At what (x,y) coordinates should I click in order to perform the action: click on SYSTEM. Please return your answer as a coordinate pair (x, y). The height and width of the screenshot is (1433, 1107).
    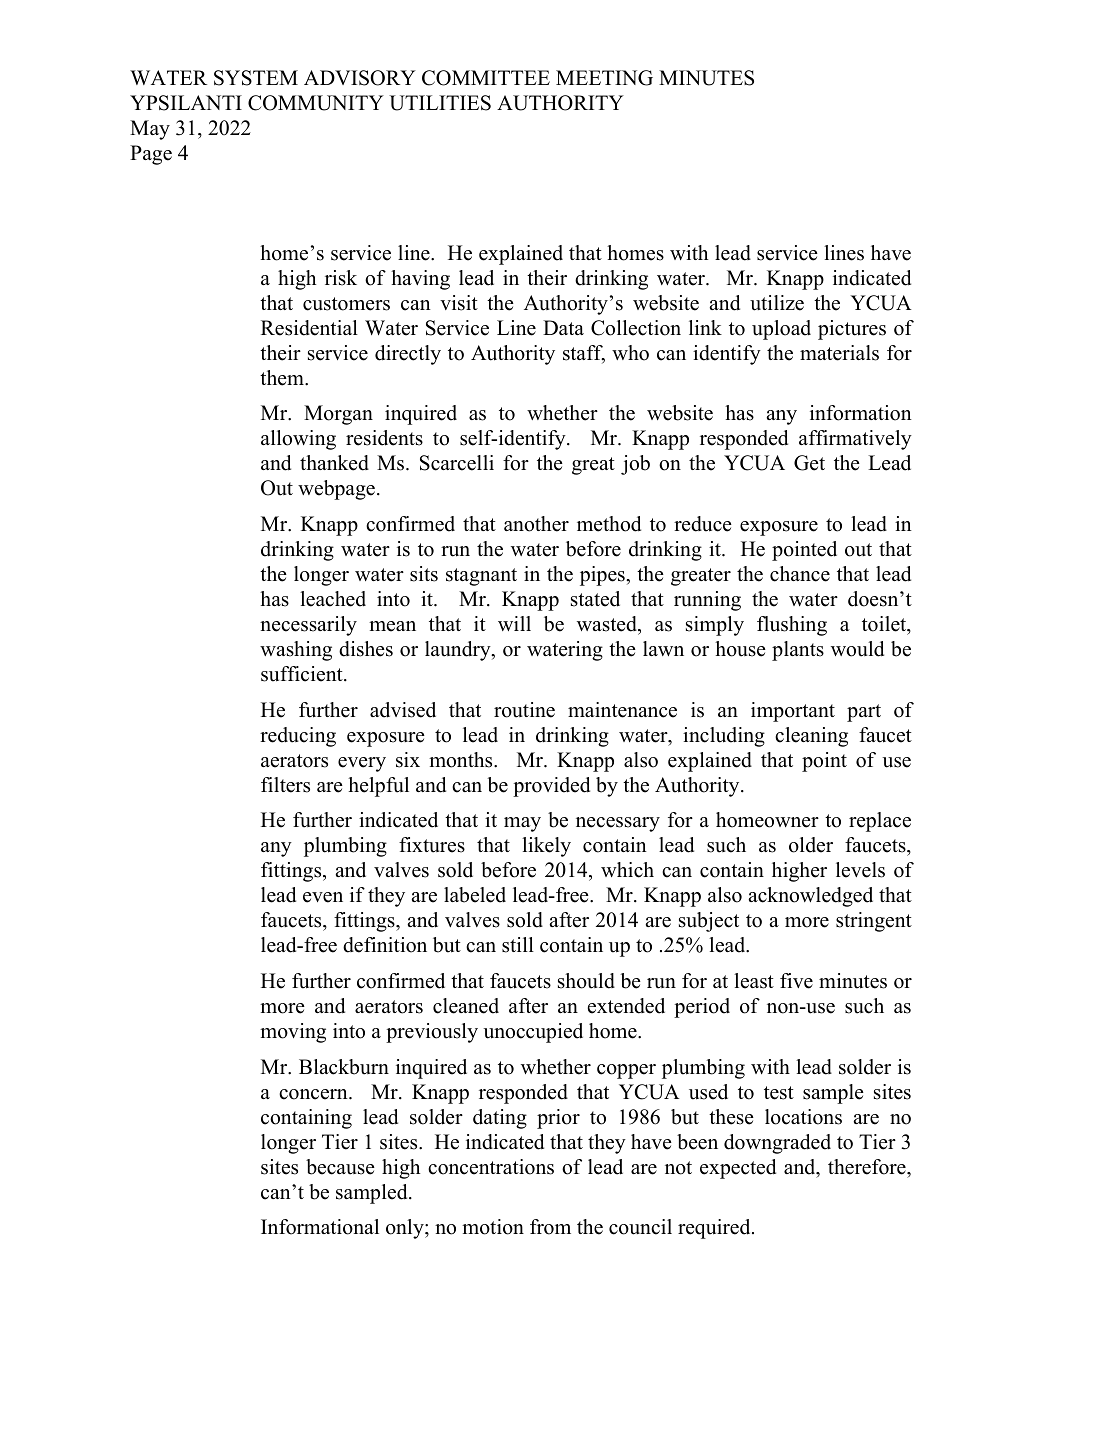
    Looking at the image, I should click on (256, 78).
